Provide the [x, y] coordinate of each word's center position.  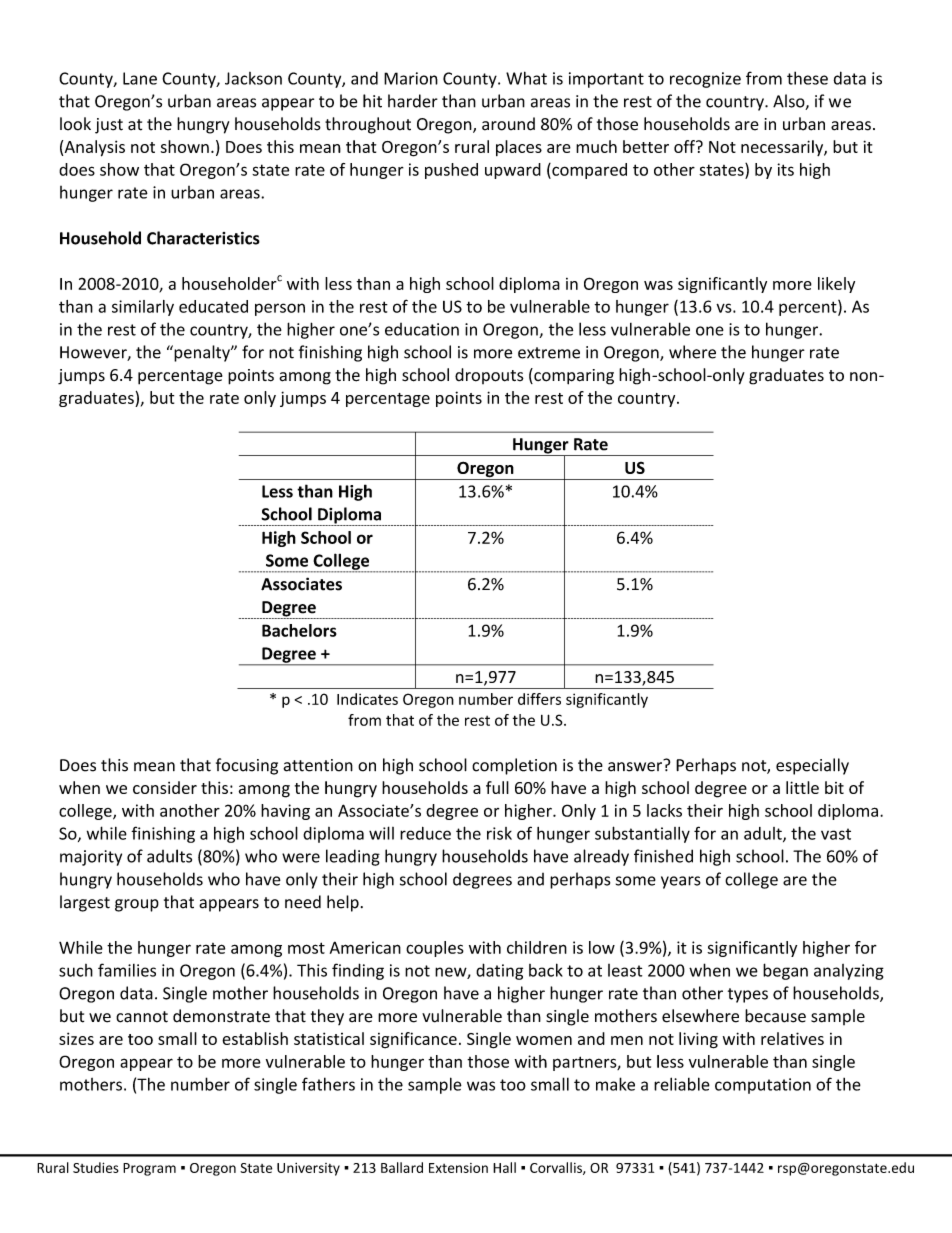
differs [539, 699]
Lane [140, 78]
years [681, 882]
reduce [425, 833]
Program [149, 1169]
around [508, 124]
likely [836, 285]
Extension [458, 1168]
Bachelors [299, 630]
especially [812, 766]
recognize [705, 80]
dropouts [489, 376]
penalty [202, 353]
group [137, 905]
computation [763, 1086]
